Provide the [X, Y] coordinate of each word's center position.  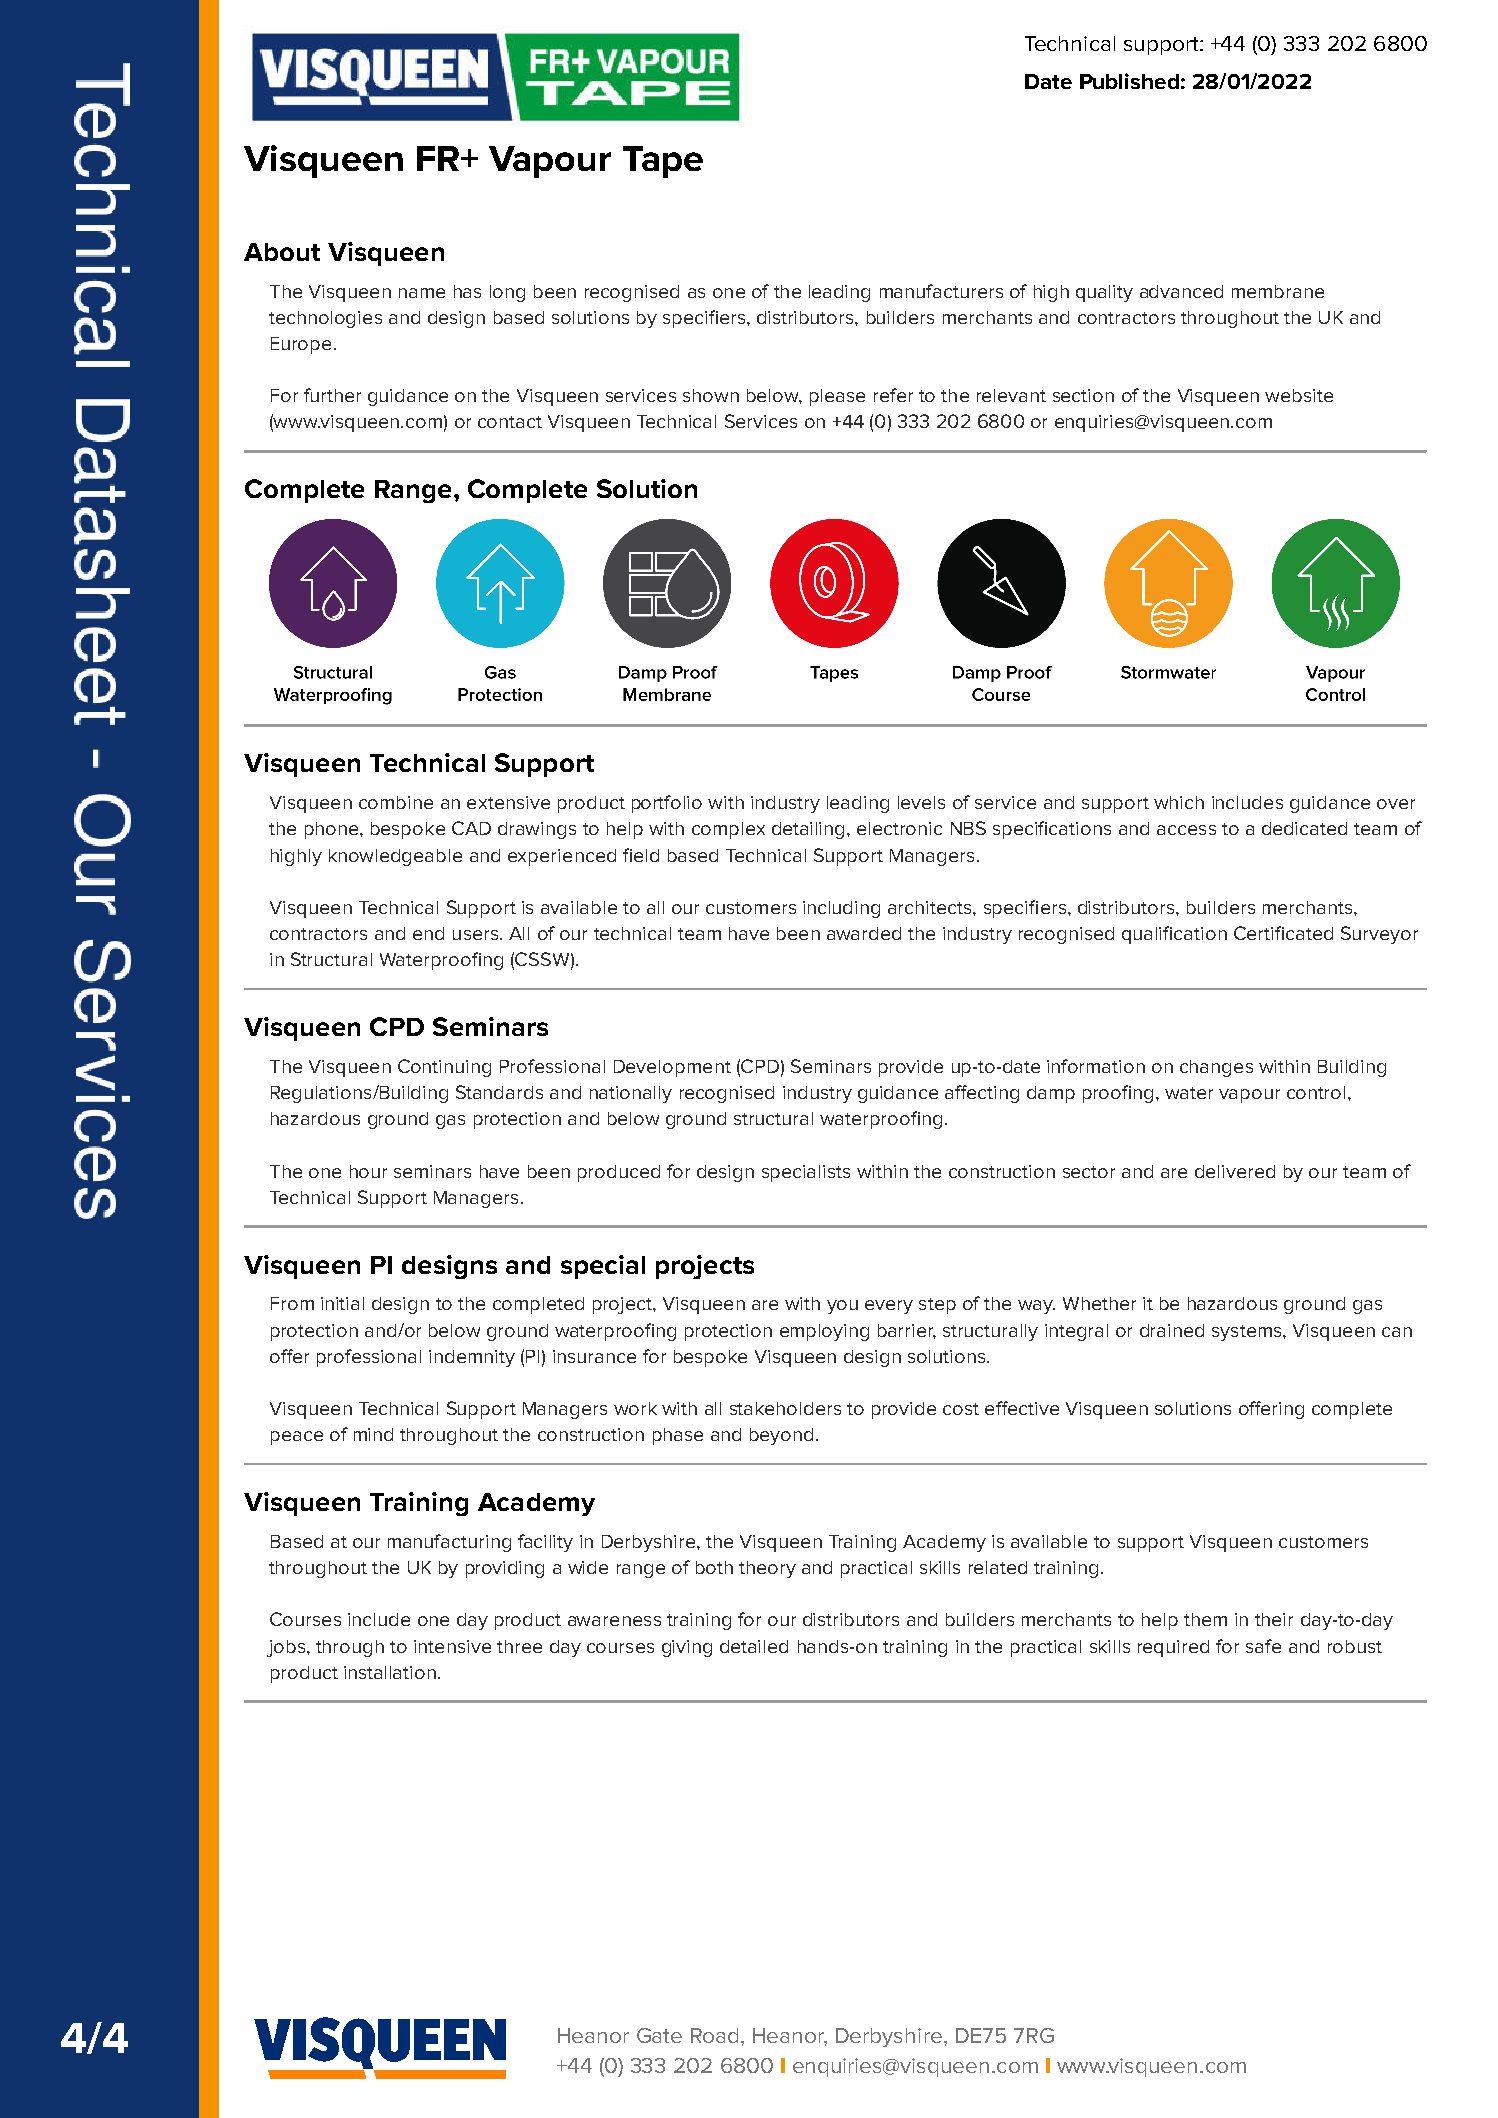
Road [714, 2035]
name [422, 293]
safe [1263, 1646]
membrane [1278, 291]
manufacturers [941, 291]
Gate [659, 2035]
